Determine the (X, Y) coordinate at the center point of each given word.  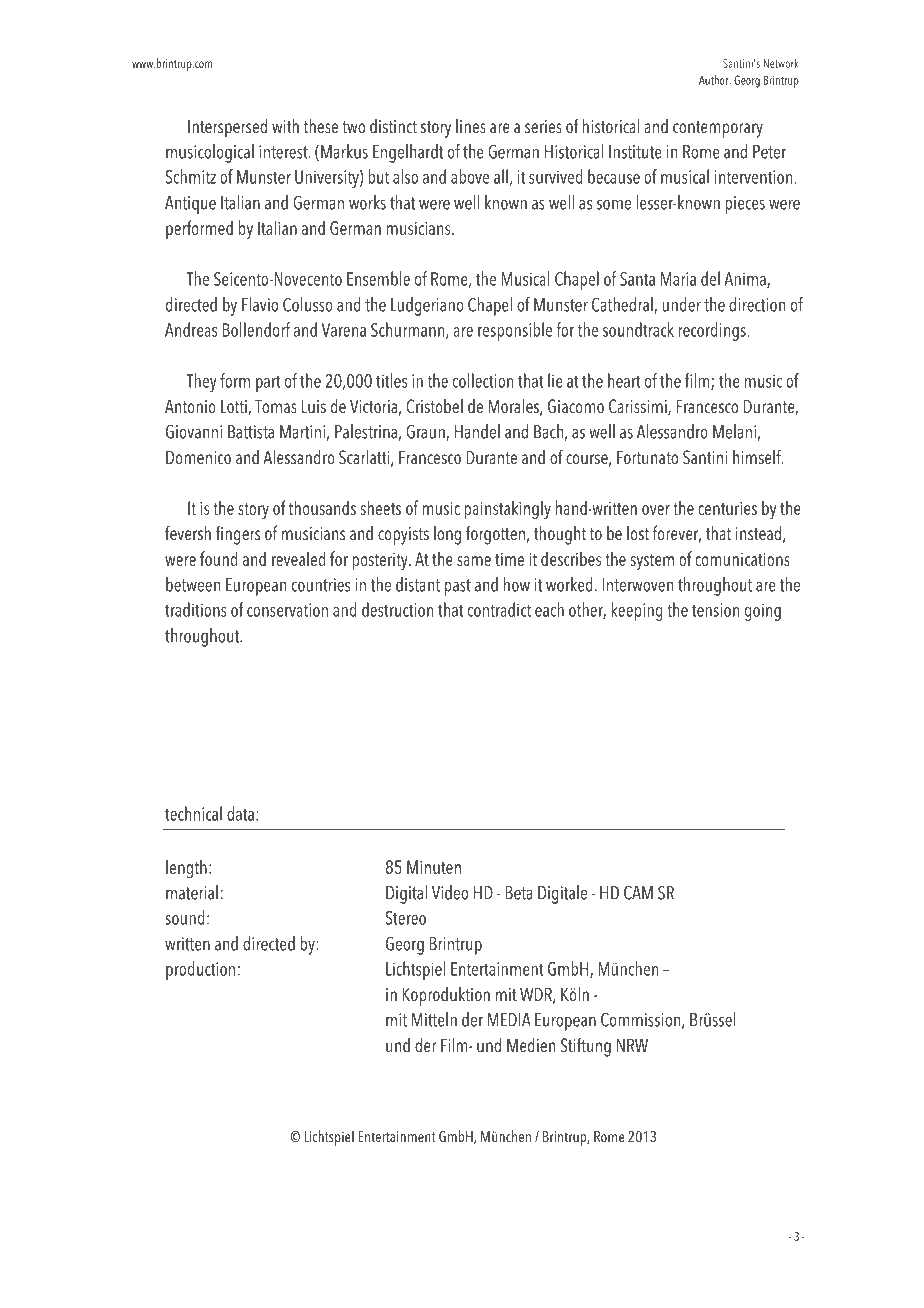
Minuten (434, 867)
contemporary (718, 129)
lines (471, 126)
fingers (238, 535)
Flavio (260, 304)
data (240, 813)
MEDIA (509, 1020)
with (285, 126)
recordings (713, 331)
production (200, 970)
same (474, 561)
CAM (638, 892)
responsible (515, 331)
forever (677, 534)
